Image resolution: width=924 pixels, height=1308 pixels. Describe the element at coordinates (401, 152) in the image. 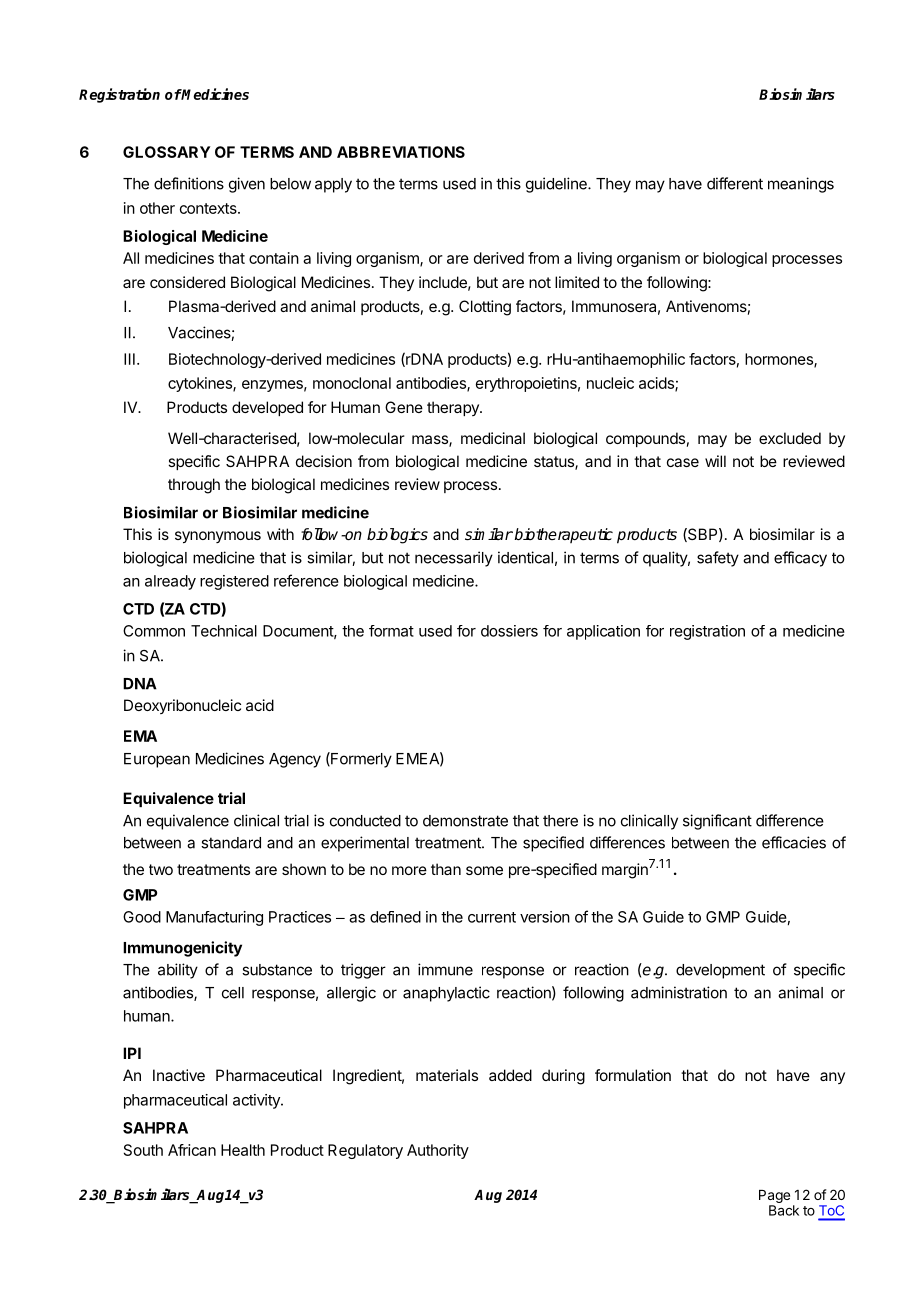

I see `ABBREVIATIONS` at that location.
